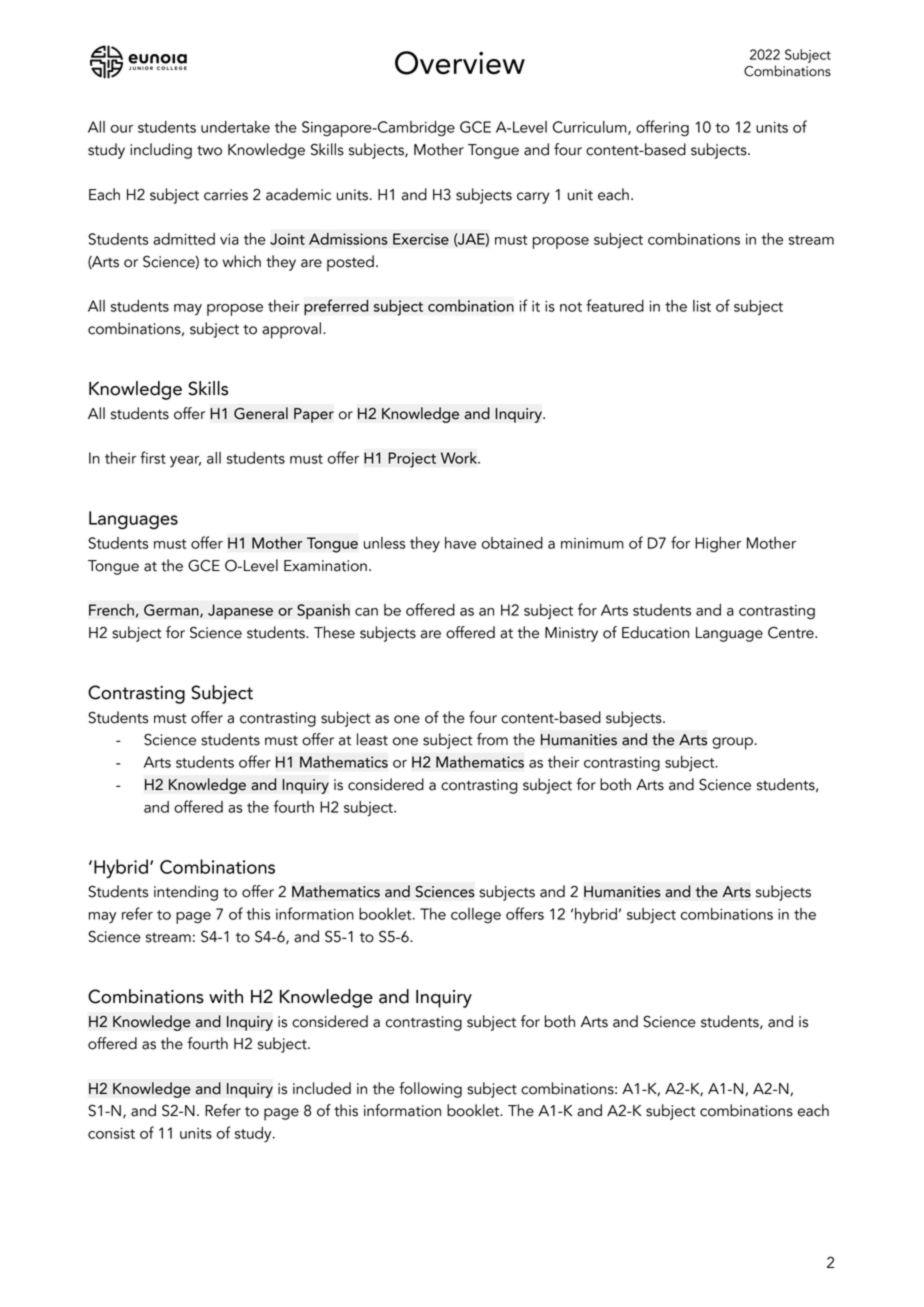 Image resolution: width=924 pixels, height=1307 pixels. Describe the element at coordinates (591, 128) in the screenshot. I see `Curriculum` at that location.
